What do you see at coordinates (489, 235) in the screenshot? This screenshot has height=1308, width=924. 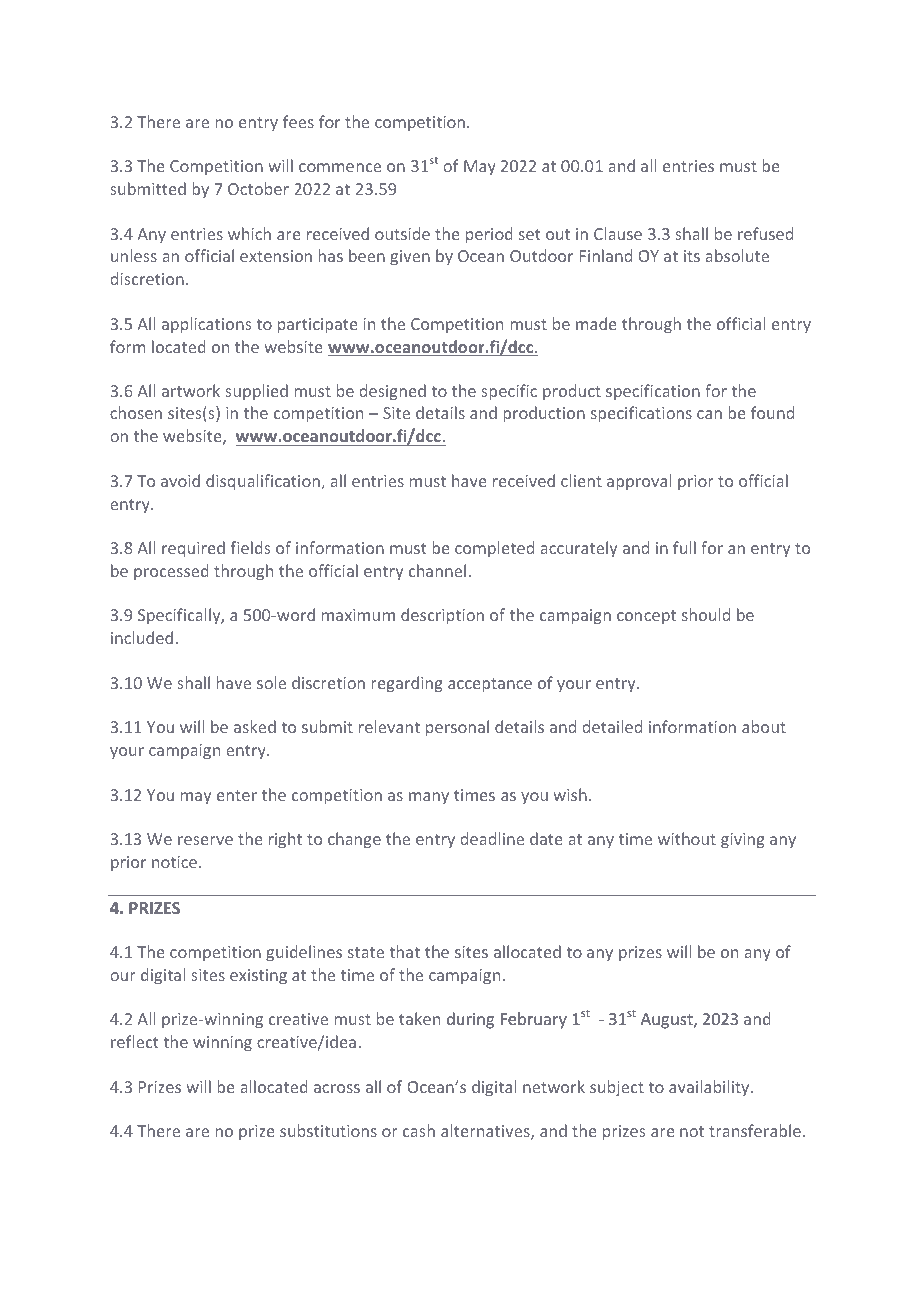 I see `period` at bounding box center [489, 235].
